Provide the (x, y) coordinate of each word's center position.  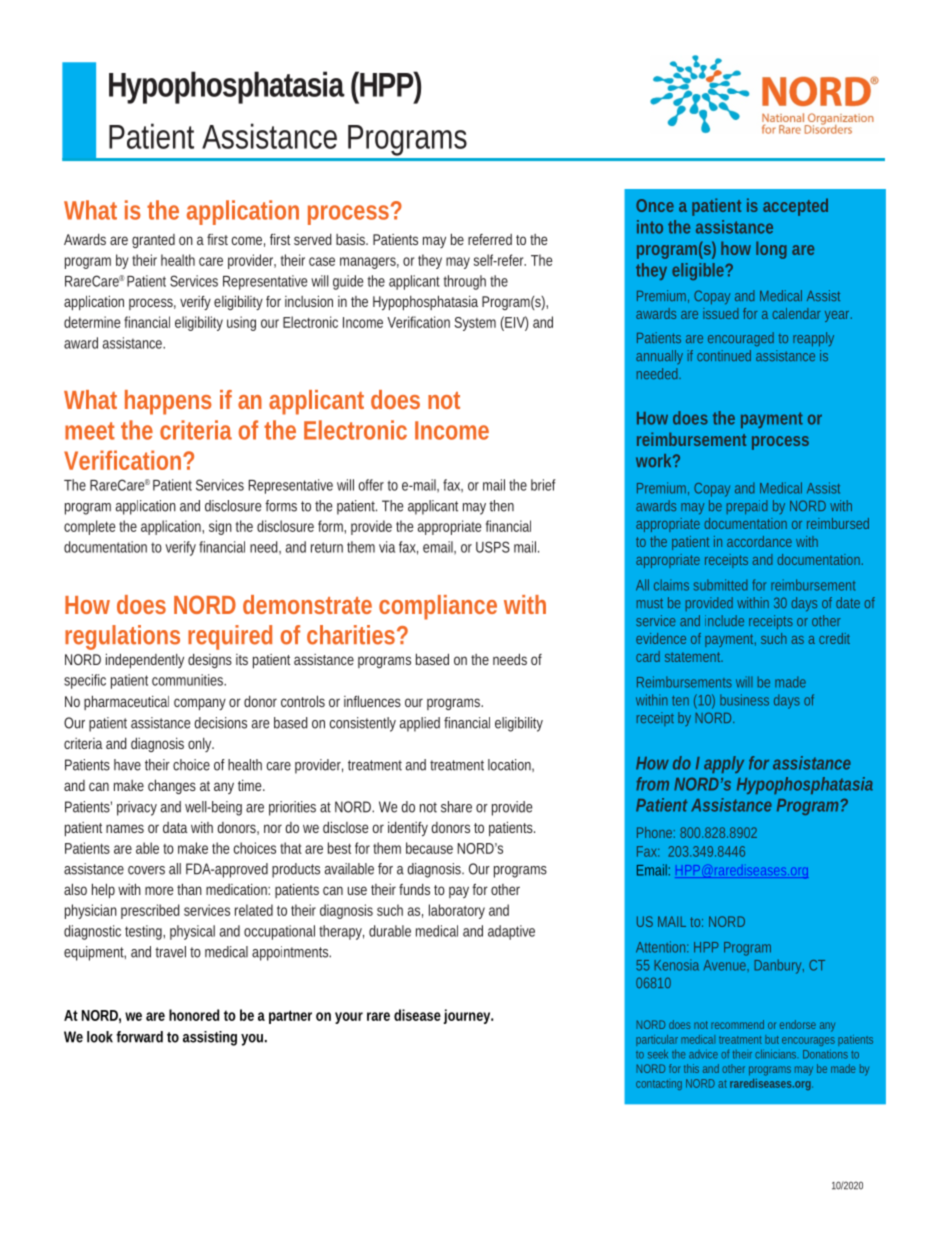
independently (145, 660)
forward (139, 1037)
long (771, 250)
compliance (438, 607)
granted (153, 241)
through (465, 282)
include (724, 620)
